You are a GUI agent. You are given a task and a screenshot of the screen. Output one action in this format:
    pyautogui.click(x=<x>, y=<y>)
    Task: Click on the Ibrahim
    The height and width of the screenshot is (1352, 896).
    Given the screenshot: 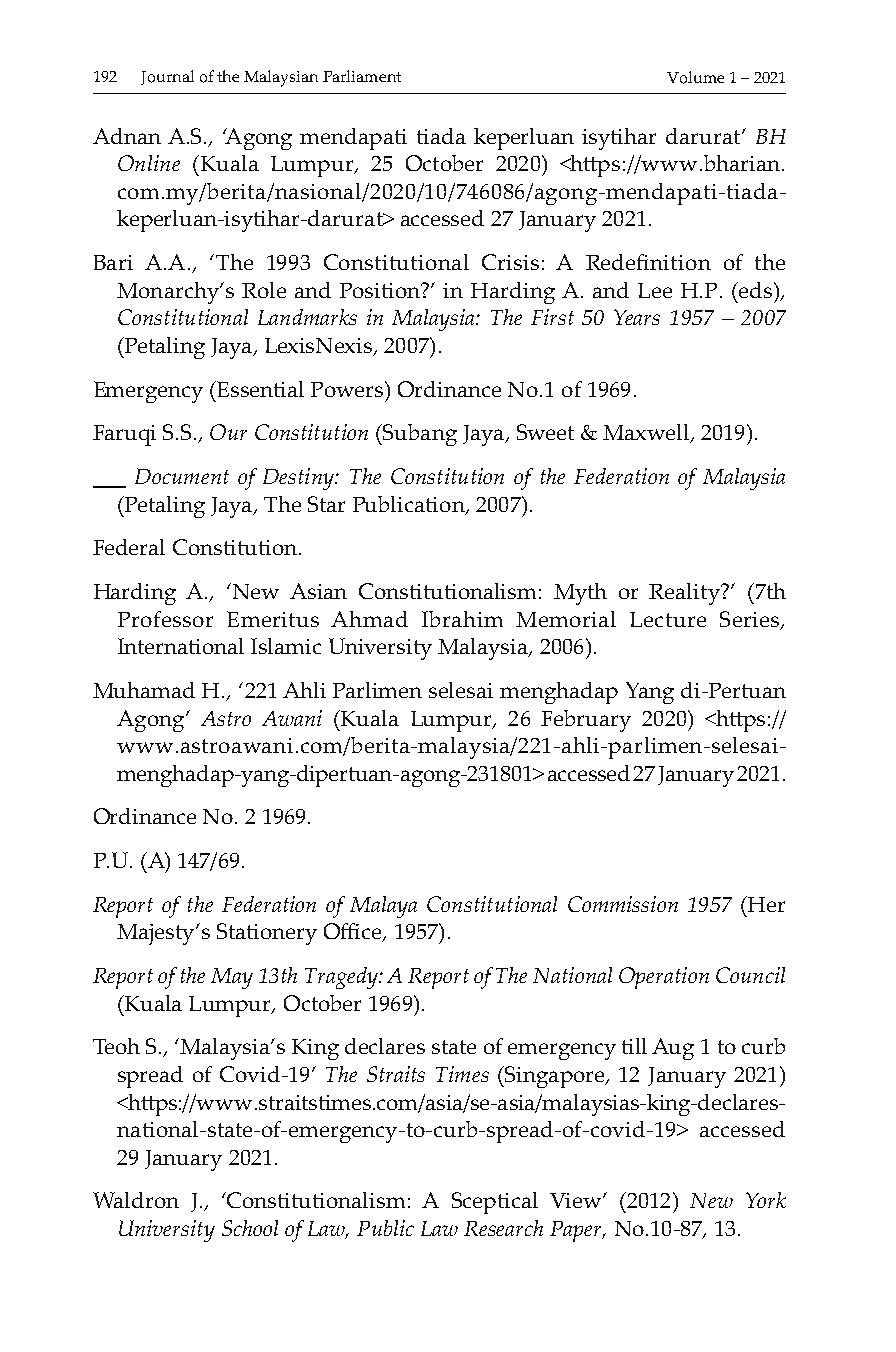 What is the action you would take?
    pyautogui.click(x=462, y=619)
